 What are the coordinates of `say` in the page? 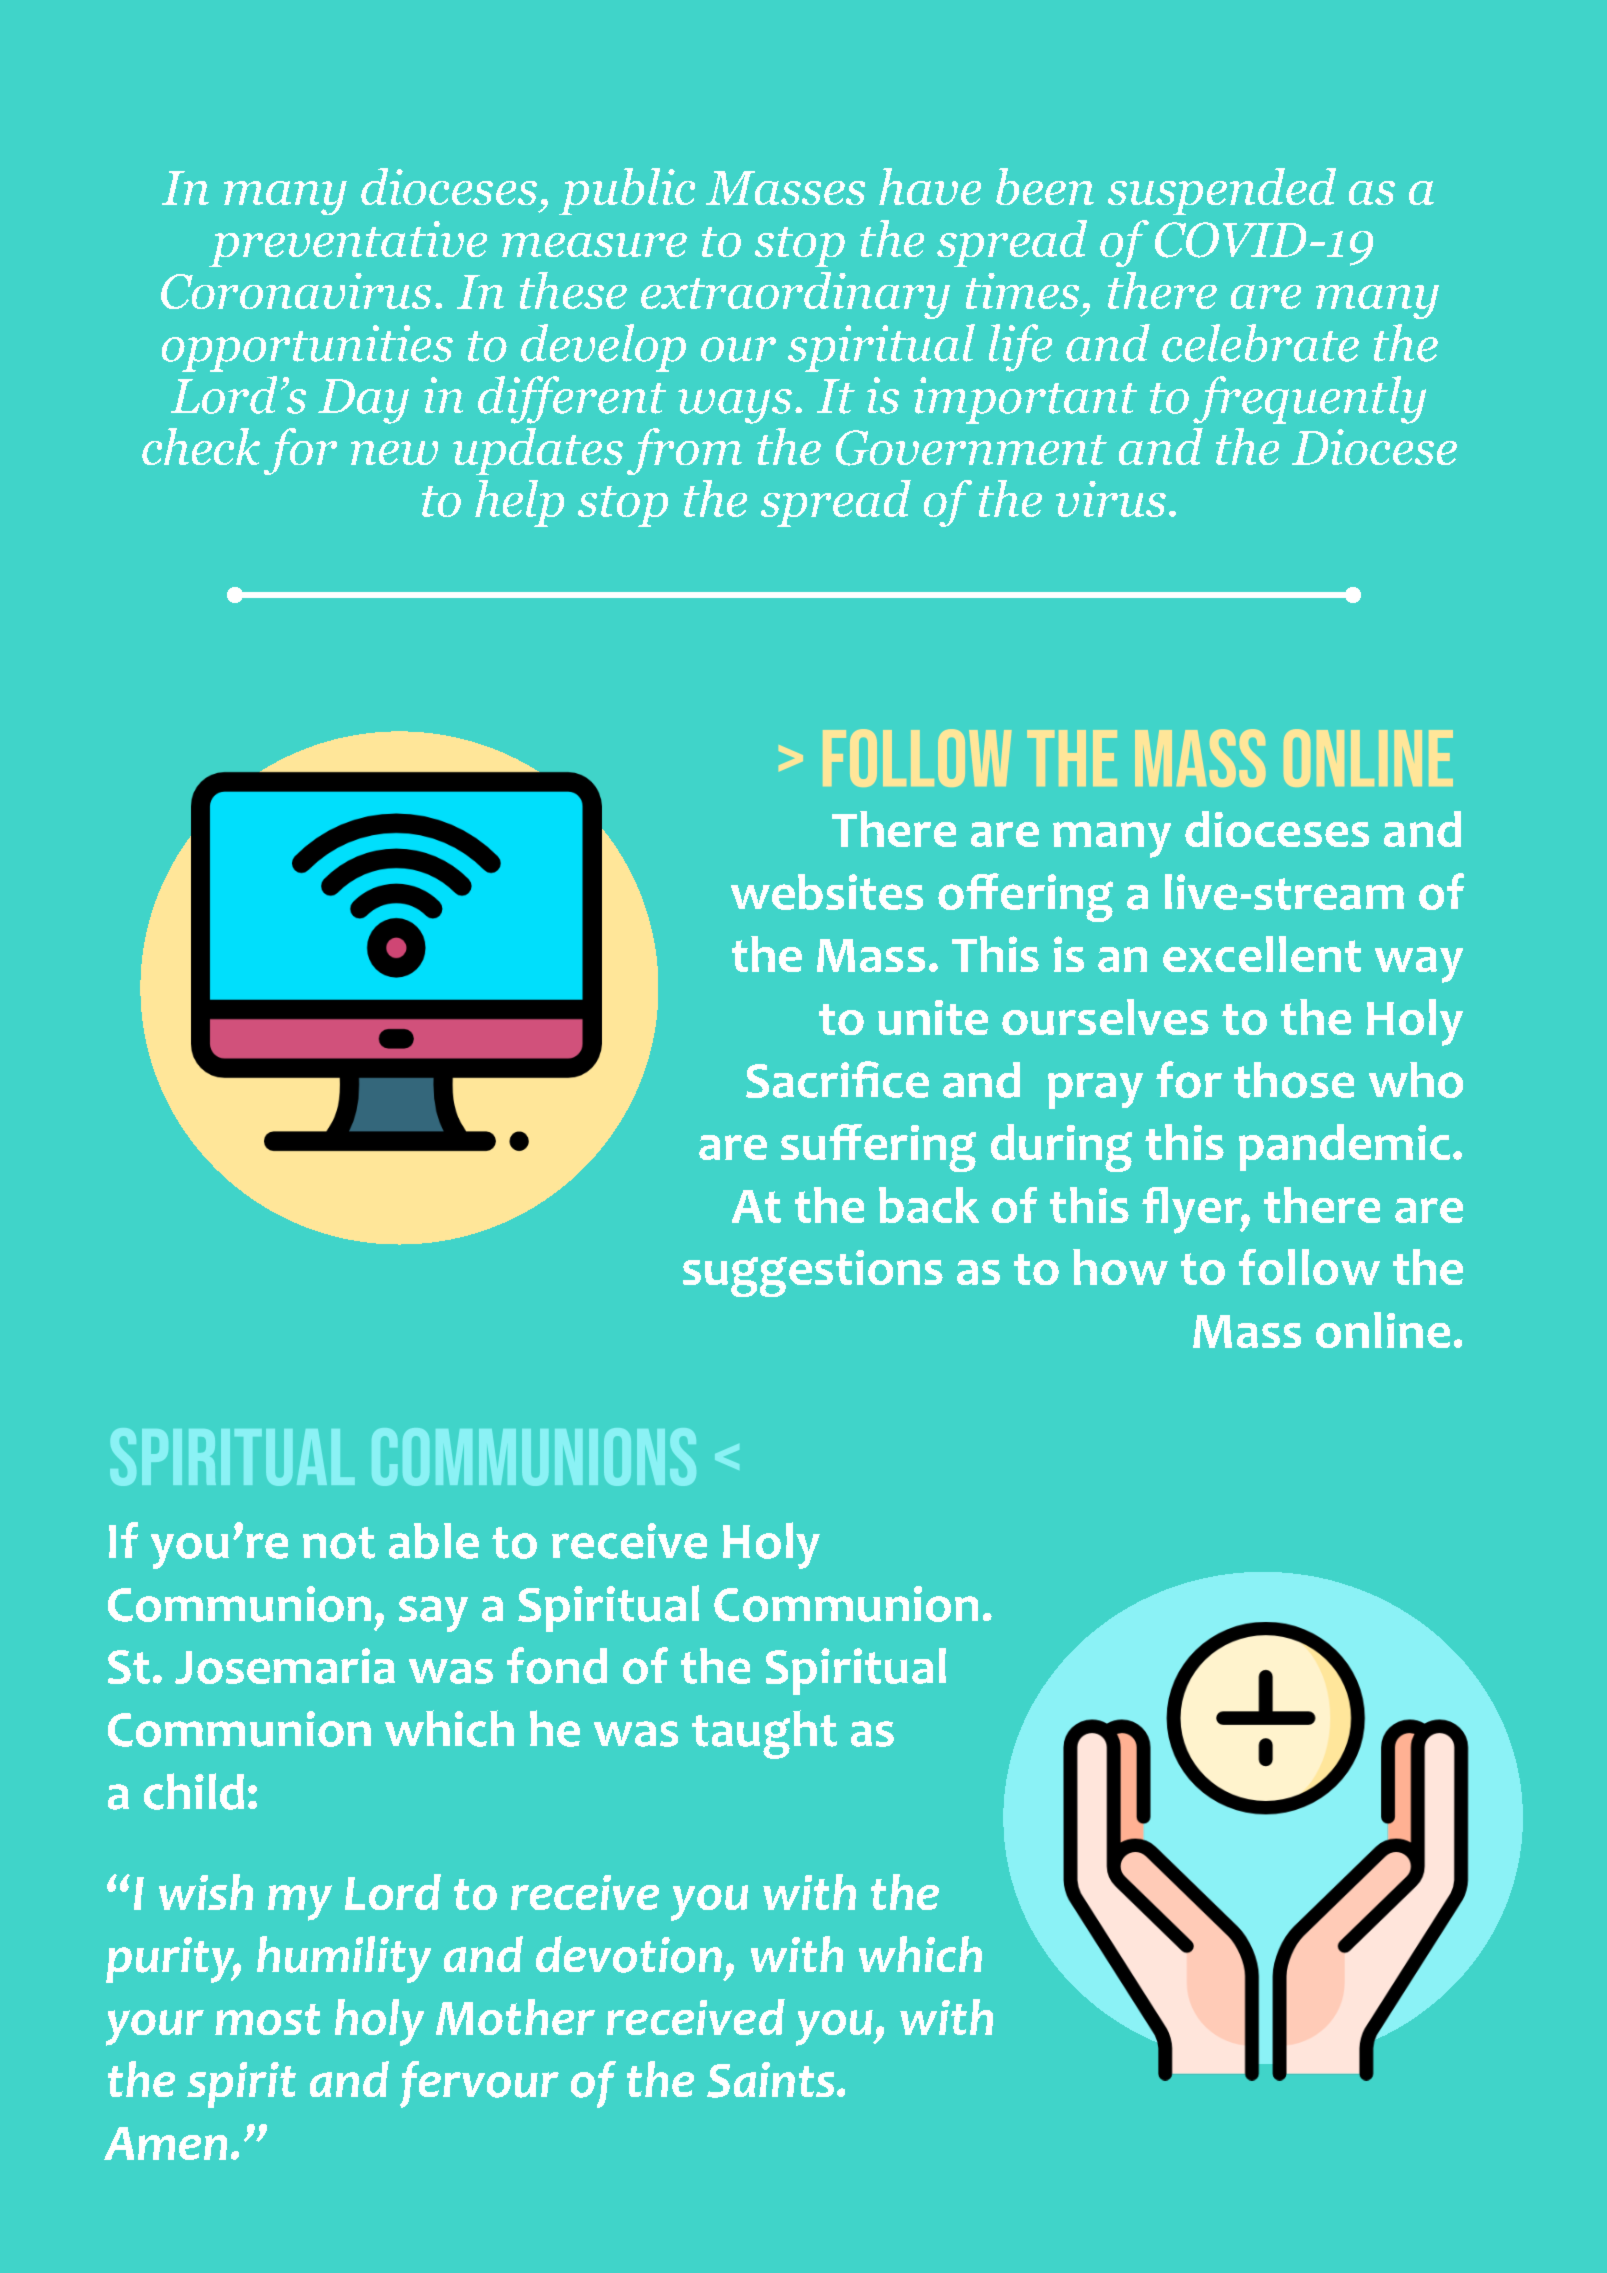 It's located at (433, 1614).
